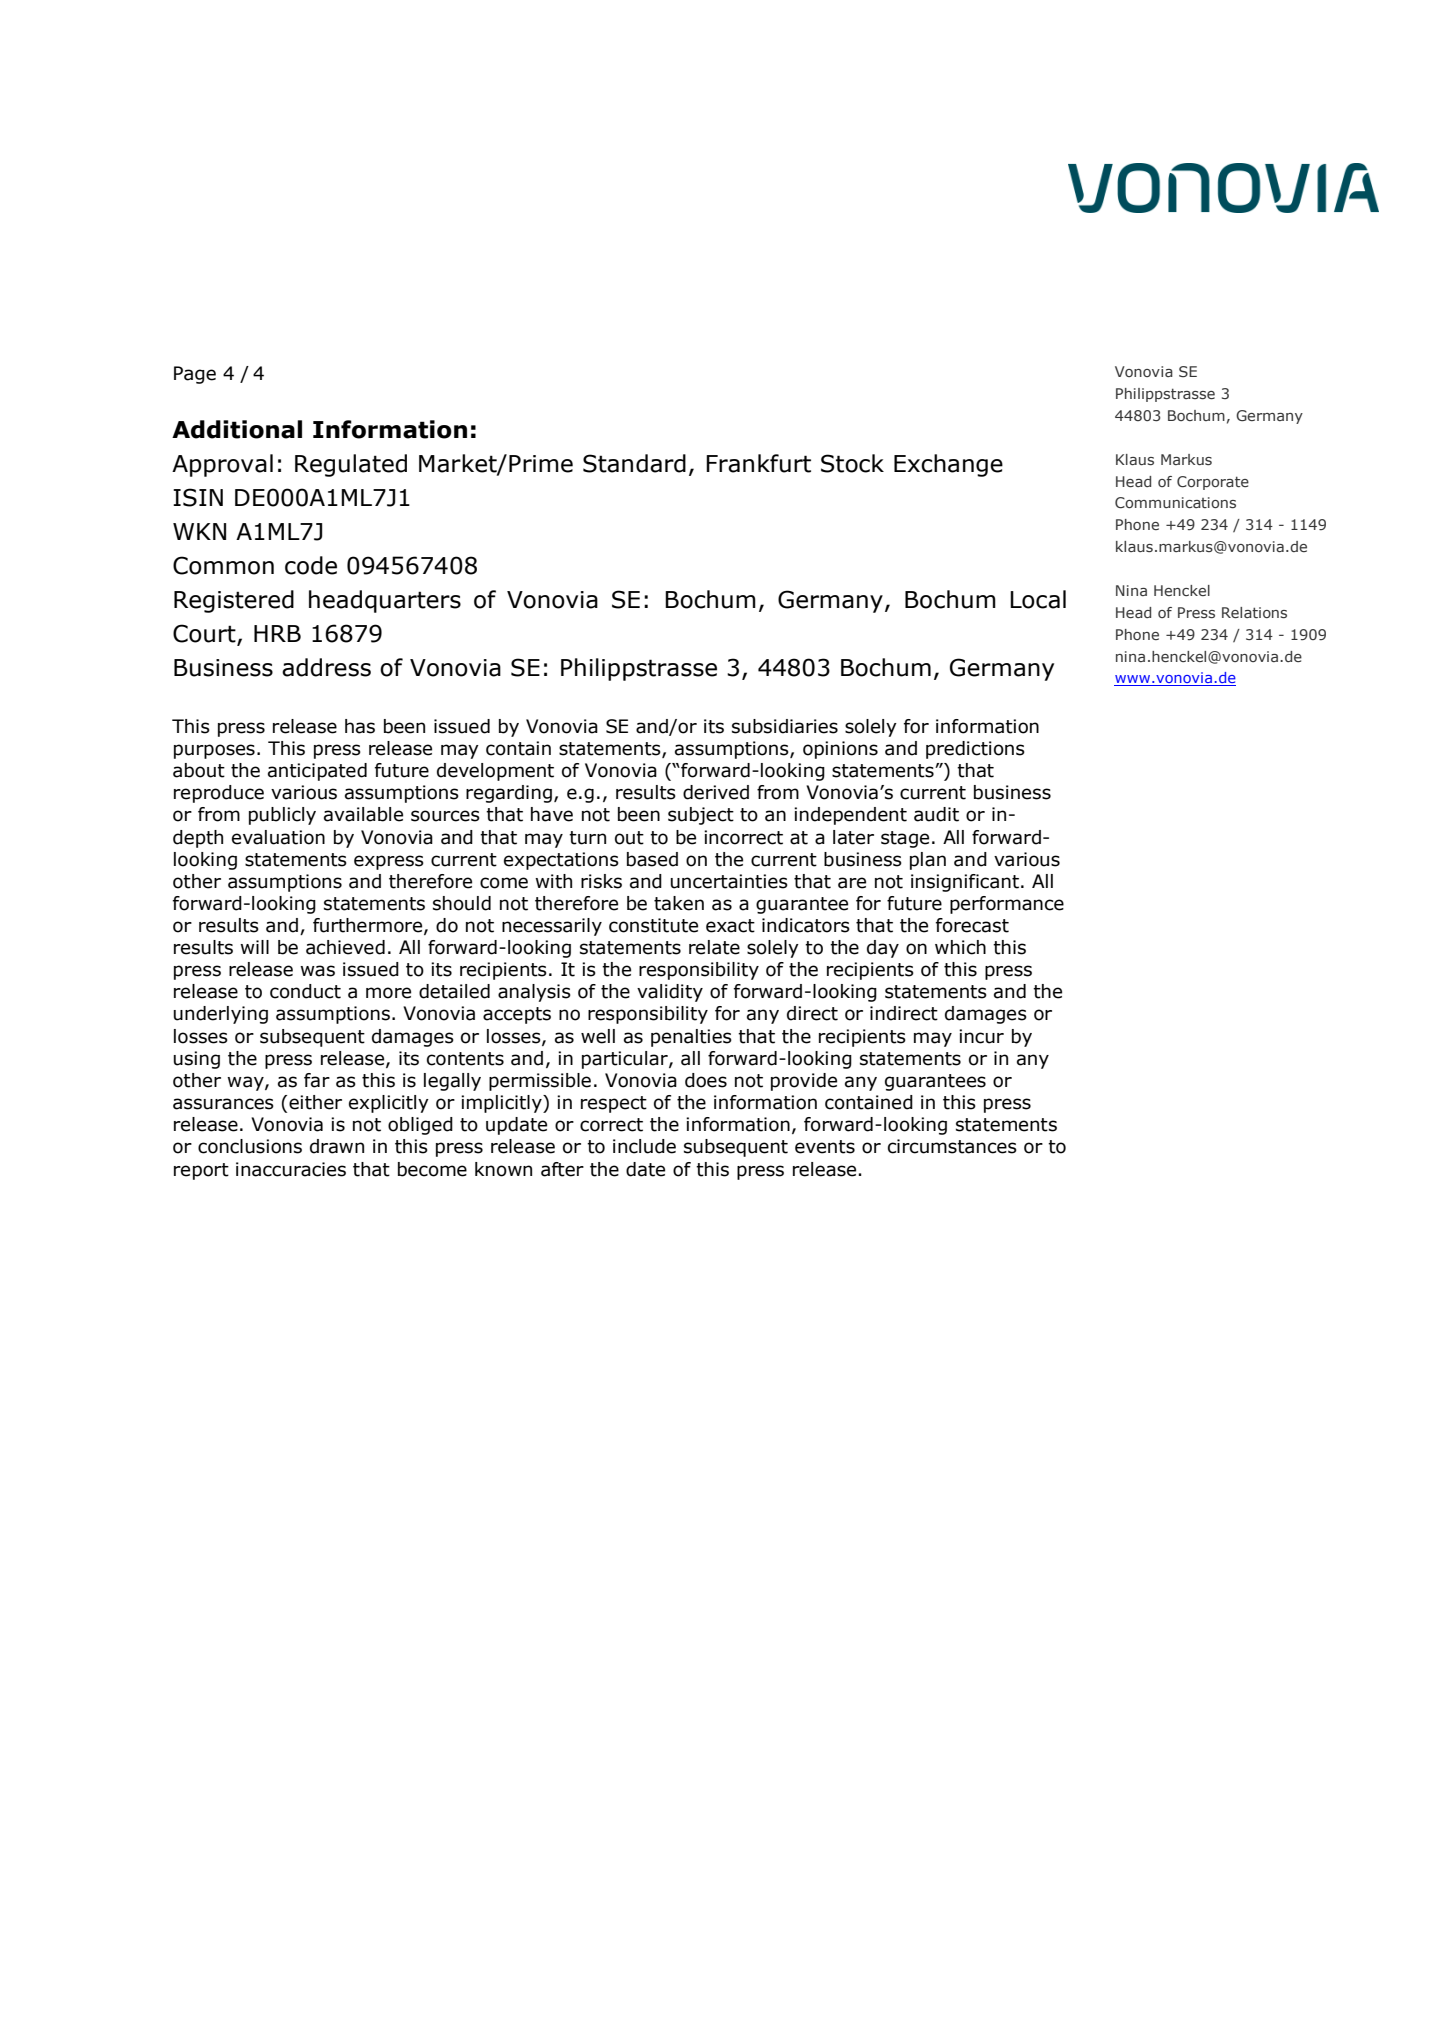  I want to click on performance, so click(1007, 905).
